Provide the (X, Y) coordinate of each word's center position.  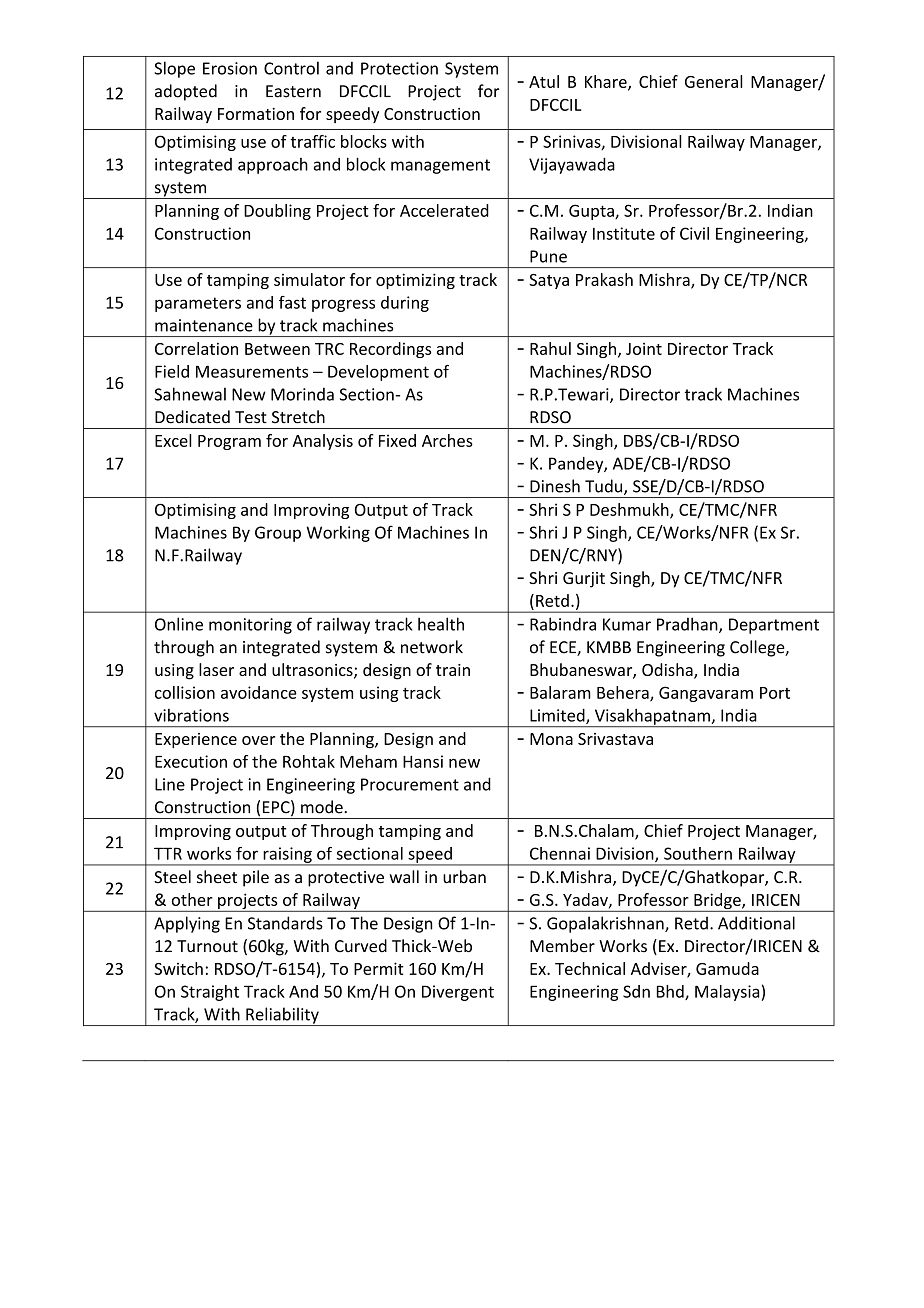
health (441, 624)
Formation (256, 114)
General (714, 81)
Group (278, 534)
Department (774, 626)
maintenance (204, 325)
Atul (544, 81)
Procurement (410, 784)
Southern (698, 853)
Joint (644, 348)
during (405, 304)
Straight (210, 993)
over (258, 740)
